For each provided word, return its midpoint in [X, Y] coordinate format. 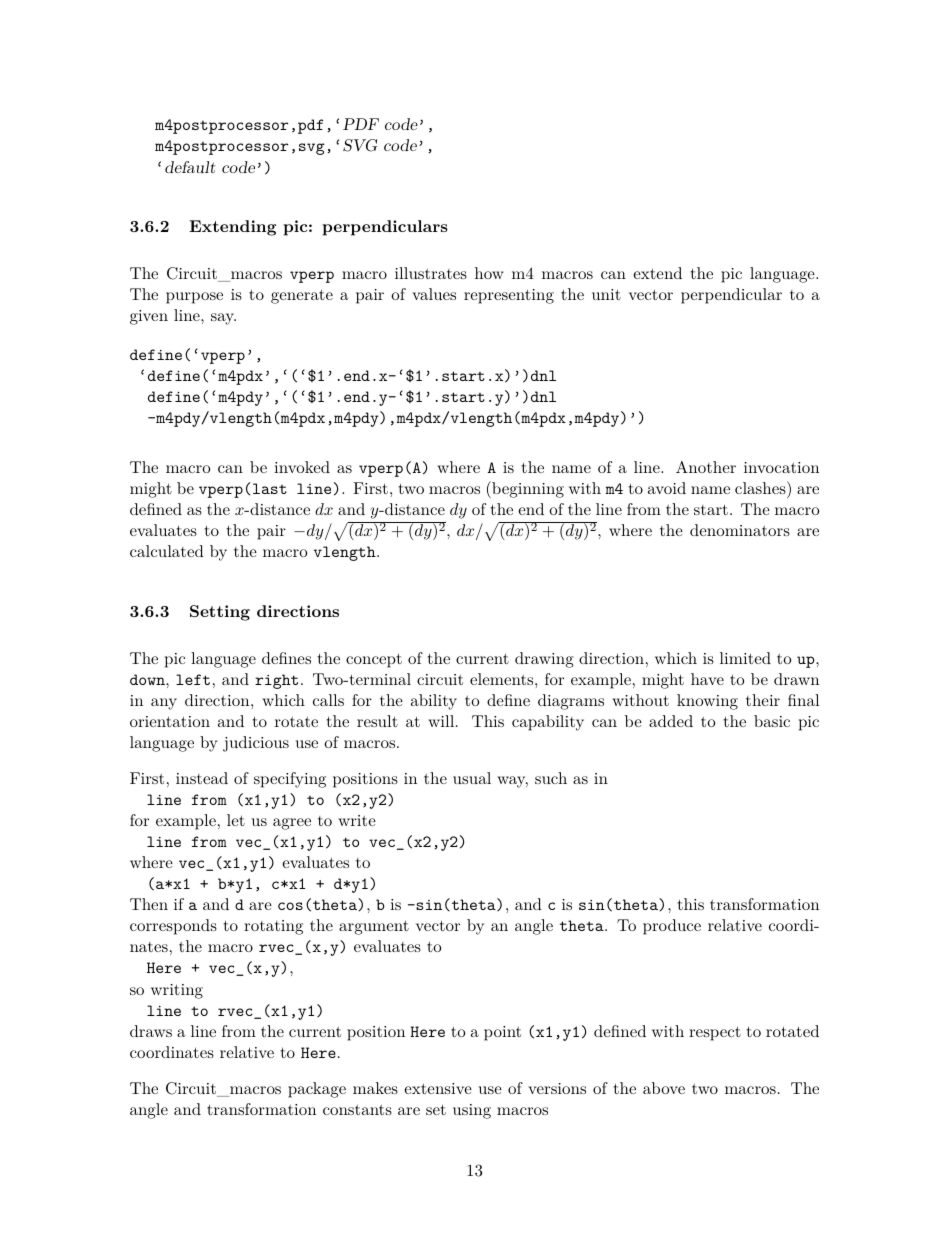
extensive [438, 1088]
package [317, 1090]
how [489, 273]
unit [606, 294]
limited [745, 658]
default [190, 167]
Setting [220, 613]
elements [501, 679]
